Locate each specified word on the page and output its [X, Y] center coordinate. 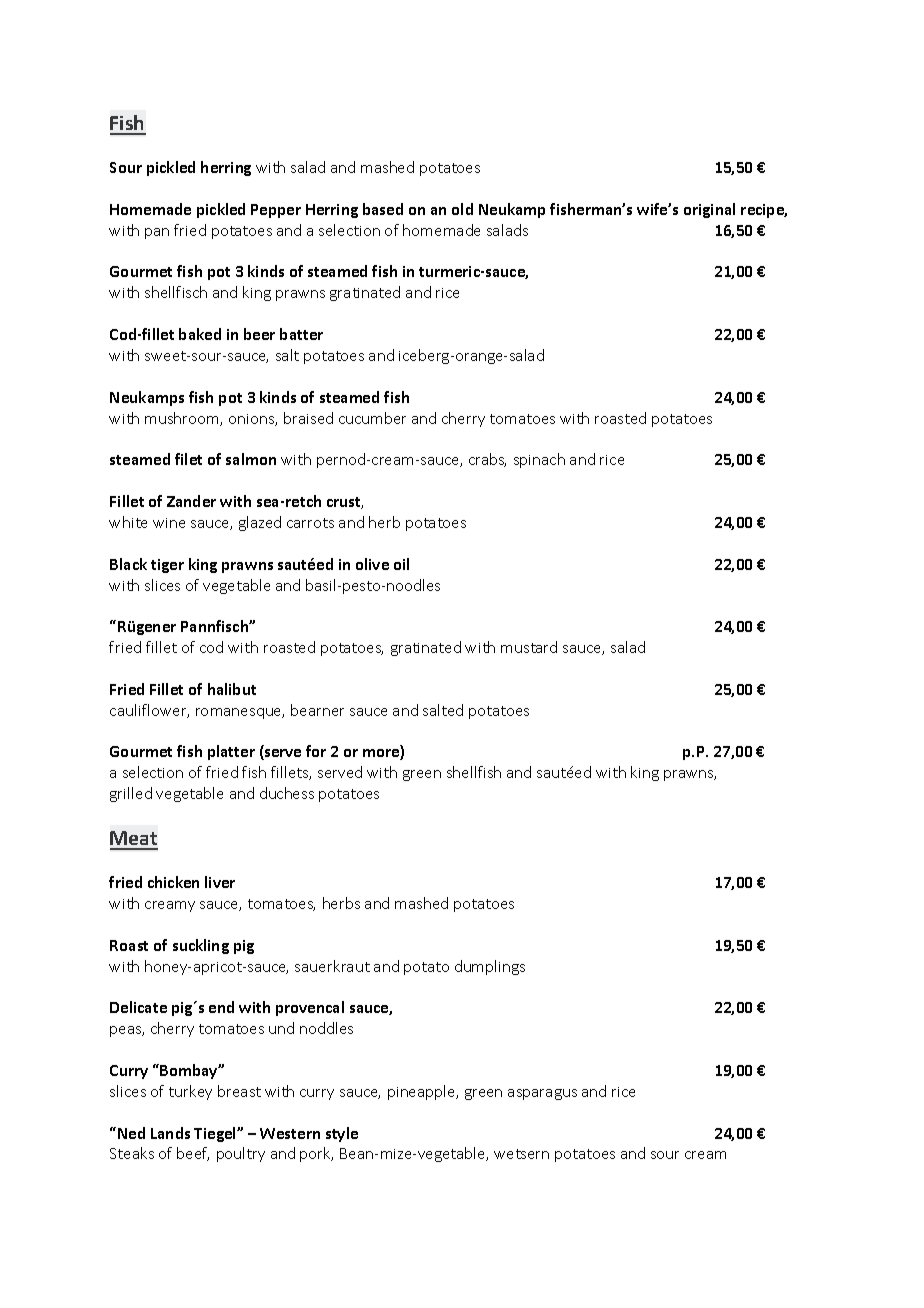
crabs [487, 460]
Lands [170, 1133]
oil [401, 564]
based [383, 209]
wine [169, 523]
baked [200, 334]
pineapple [423, 1092]
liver [220, 882]
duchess [287, 793]
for [316, 751]
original [709, 210]
